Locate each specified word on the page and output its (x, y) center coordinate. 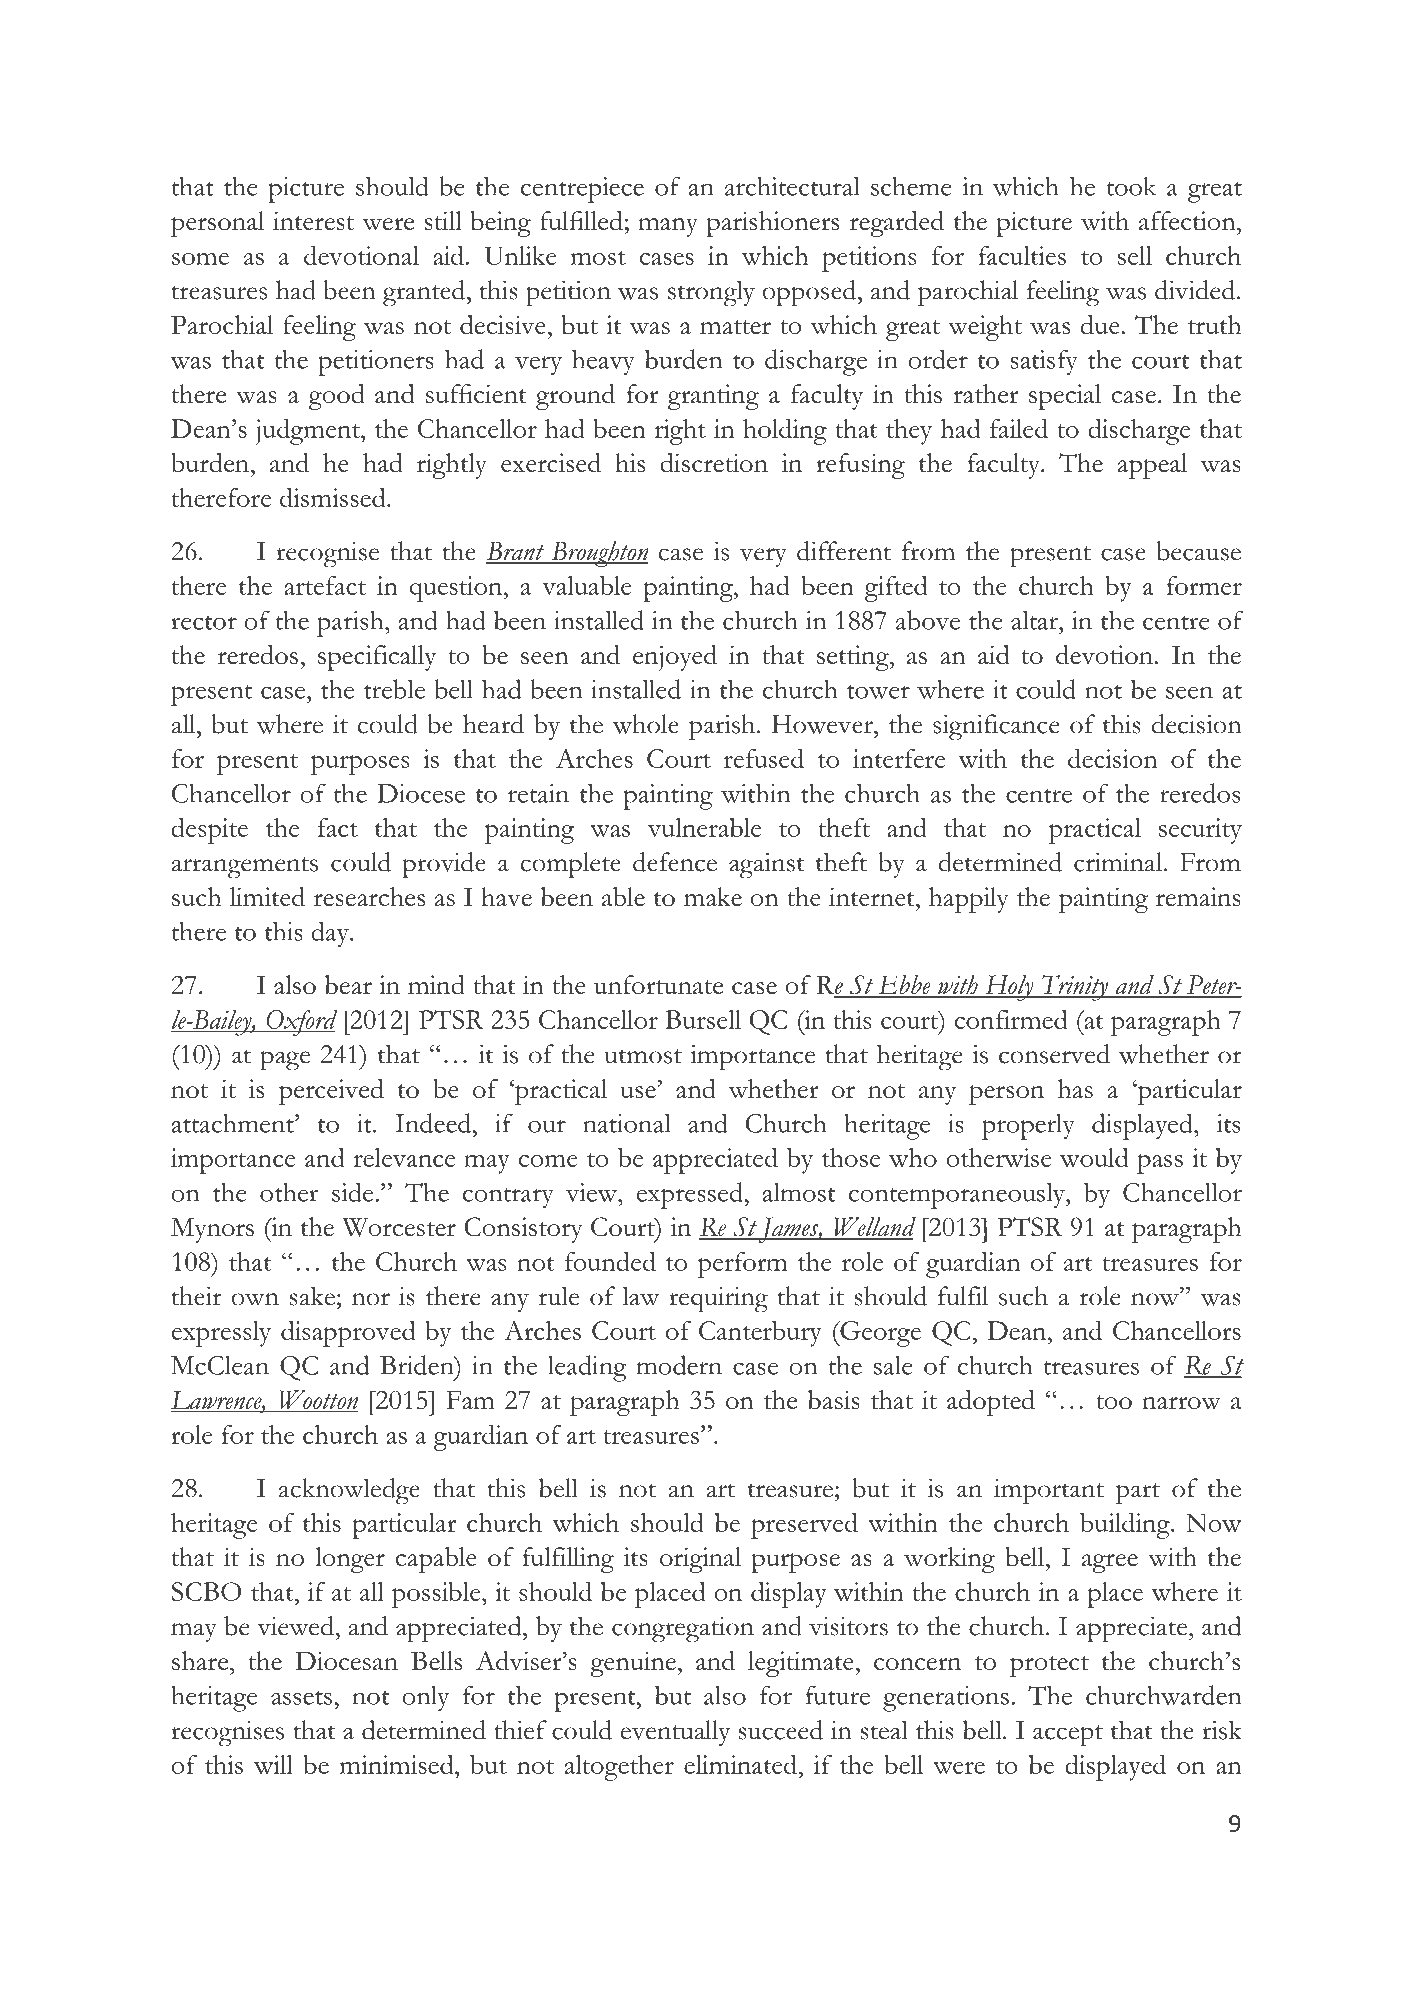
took (1131, 186)
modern (679, 1365)
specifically (377, 658)
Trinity (1075, 988)
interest (313, 220)
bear (348, 984)
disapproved (348, 1334)
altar (1035, 620)
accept (1068, 1736)
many (668, 227)
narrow (1181, 1403)
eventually (676, 1733)
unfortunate (658, 984)
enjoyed (675, 658)
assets (301, 1697)
